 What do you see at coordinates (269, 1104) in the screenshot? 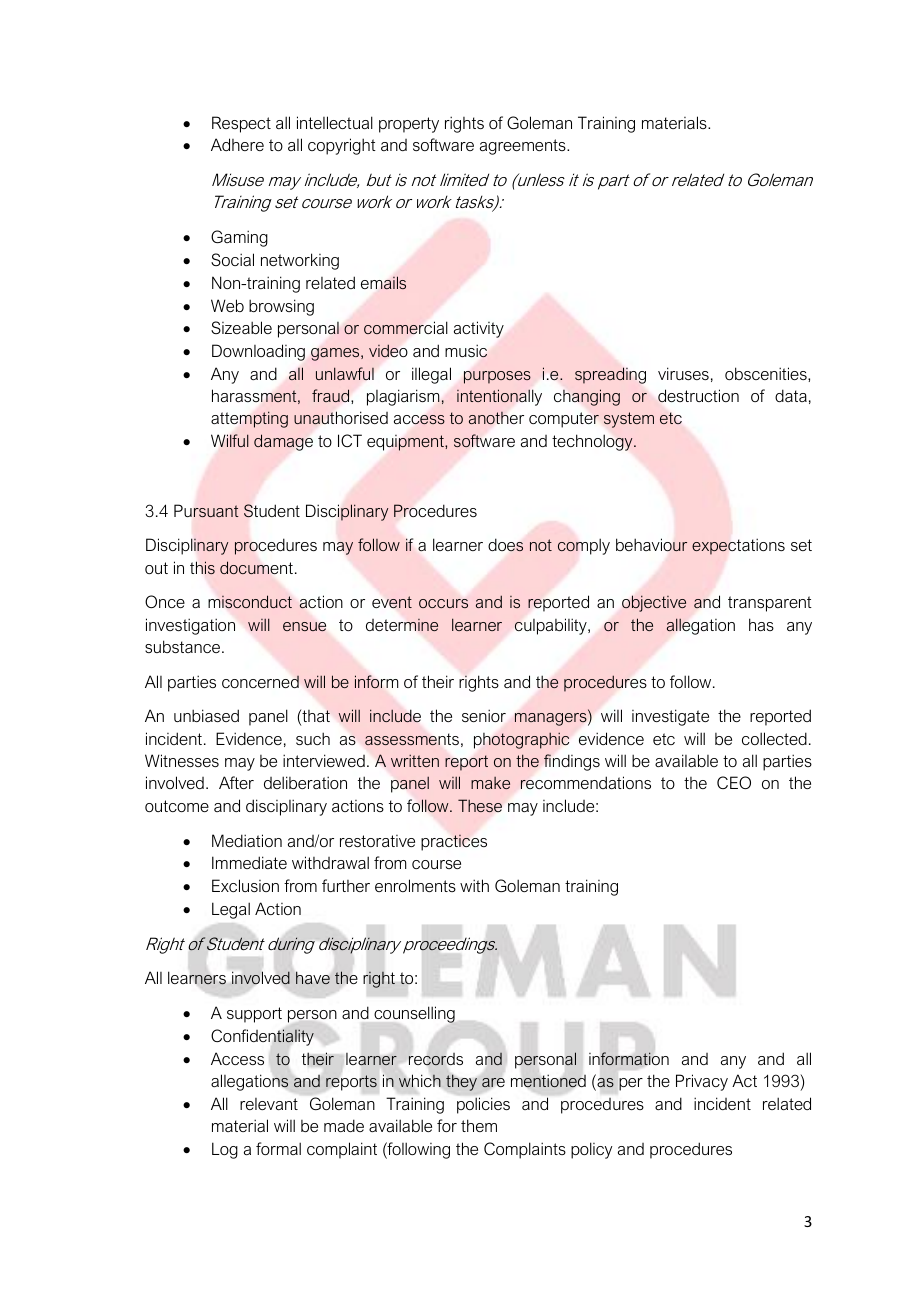
I see `relevant` at bounding box center [269, 1104].
